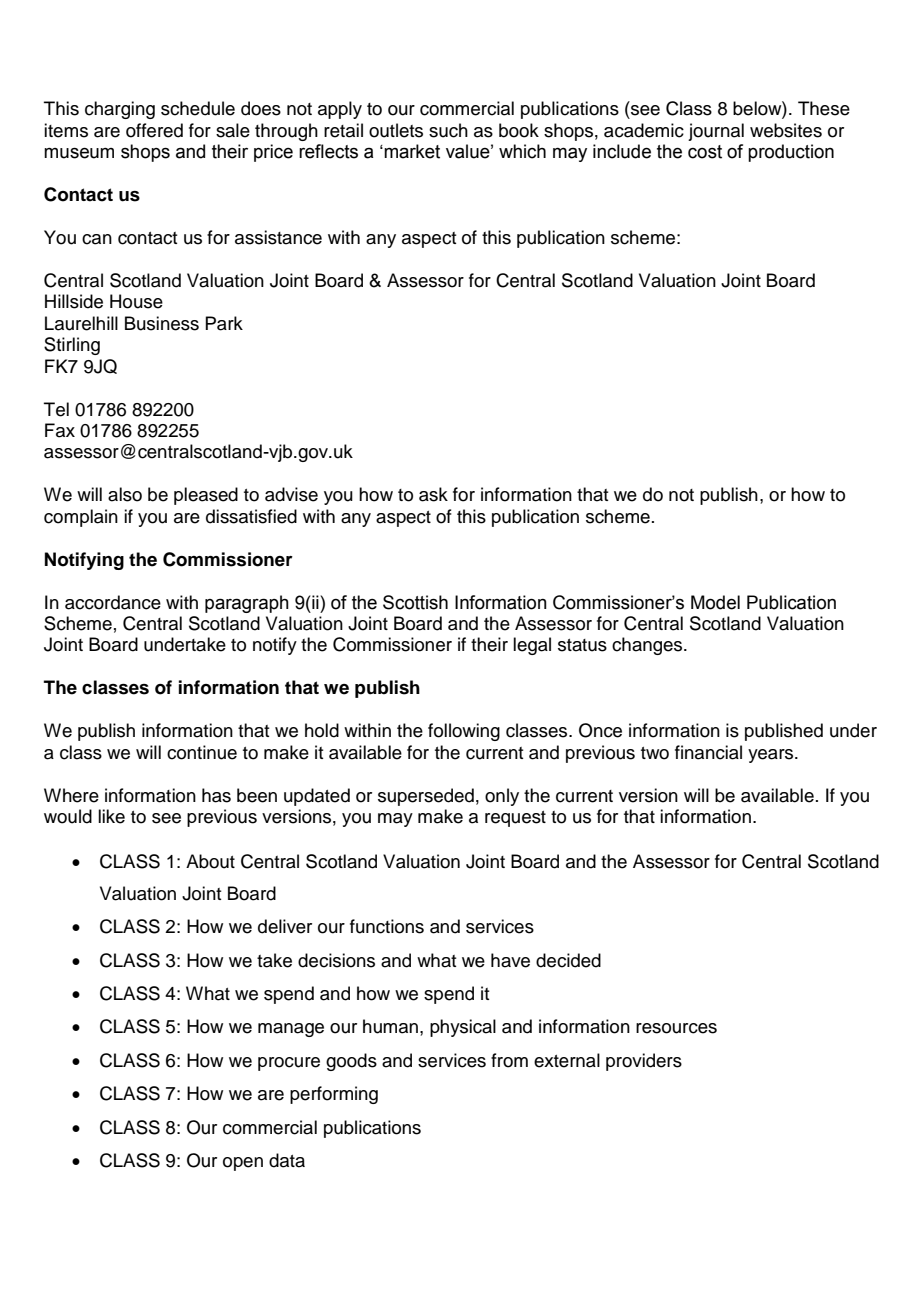 This screenshot has width=924, height=1309. Describe the element at coordinates (162, 323) in the screenshot. I see `Business` at that location.
